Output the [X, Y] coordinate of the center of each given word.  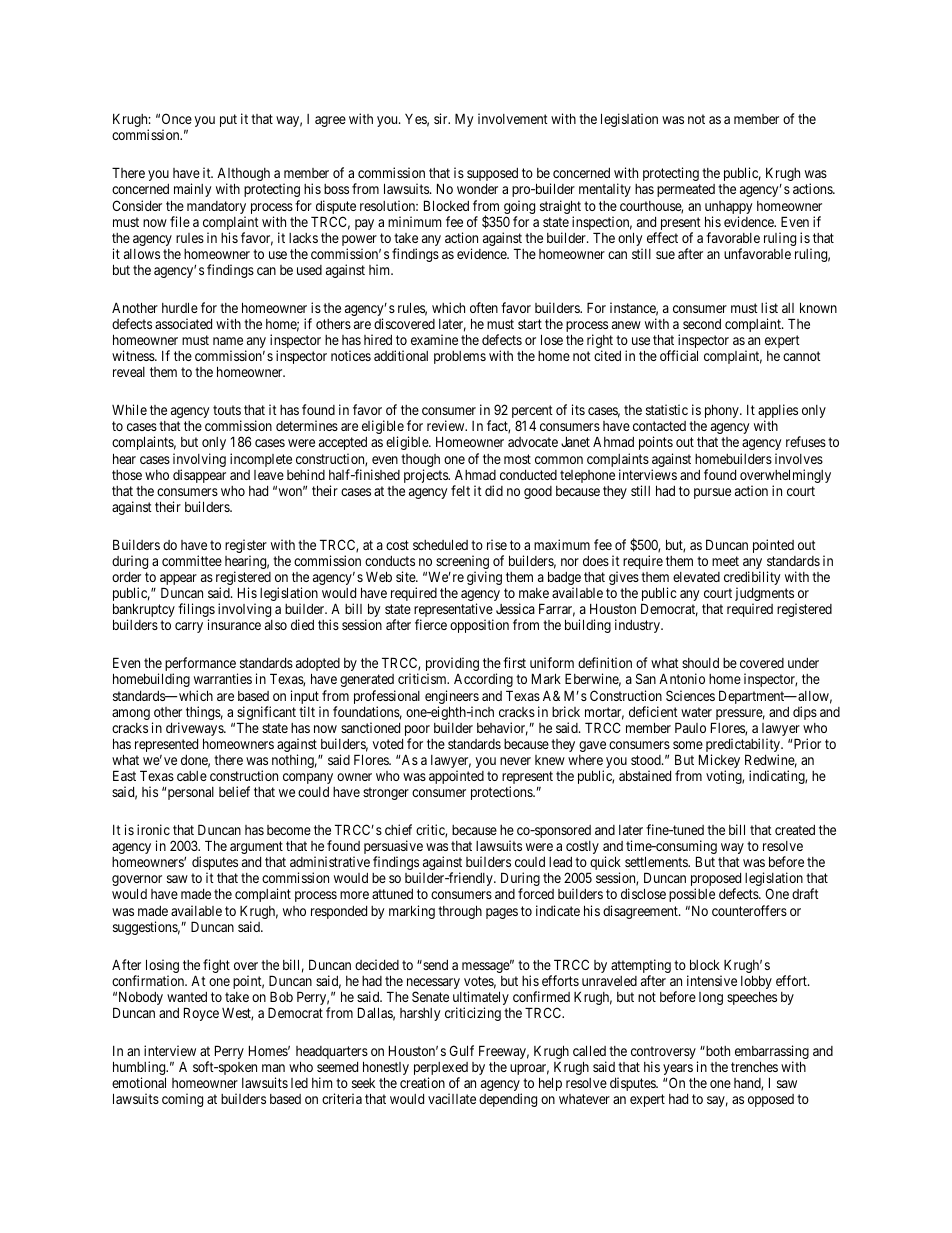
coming [182, 1100]
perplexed [441, 1070]
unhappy [728, 209]
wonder [477, 189]
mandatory [216, 209]
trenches [754, 1066]
